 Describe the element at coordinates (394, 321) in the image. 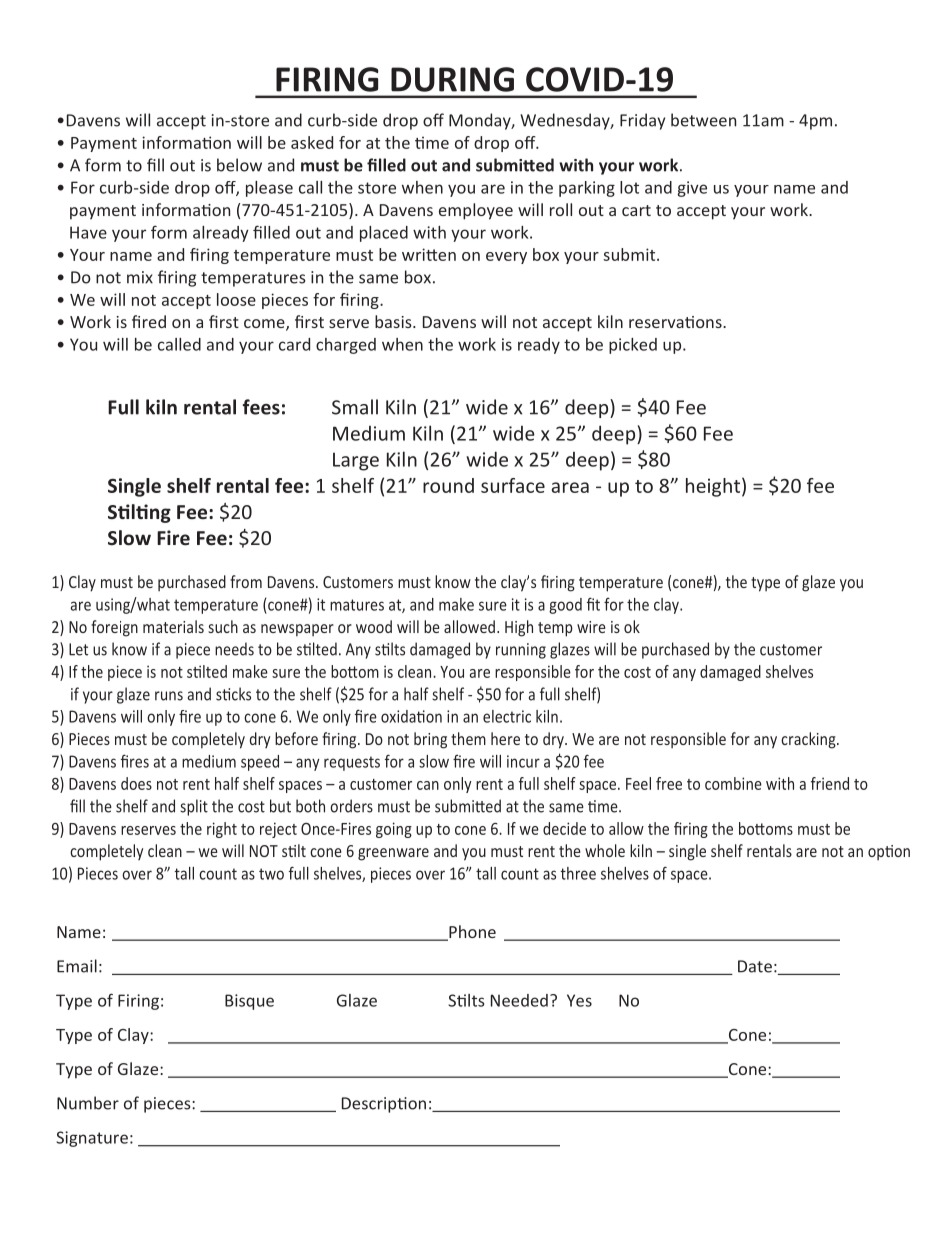

I see `basis` at that location.
